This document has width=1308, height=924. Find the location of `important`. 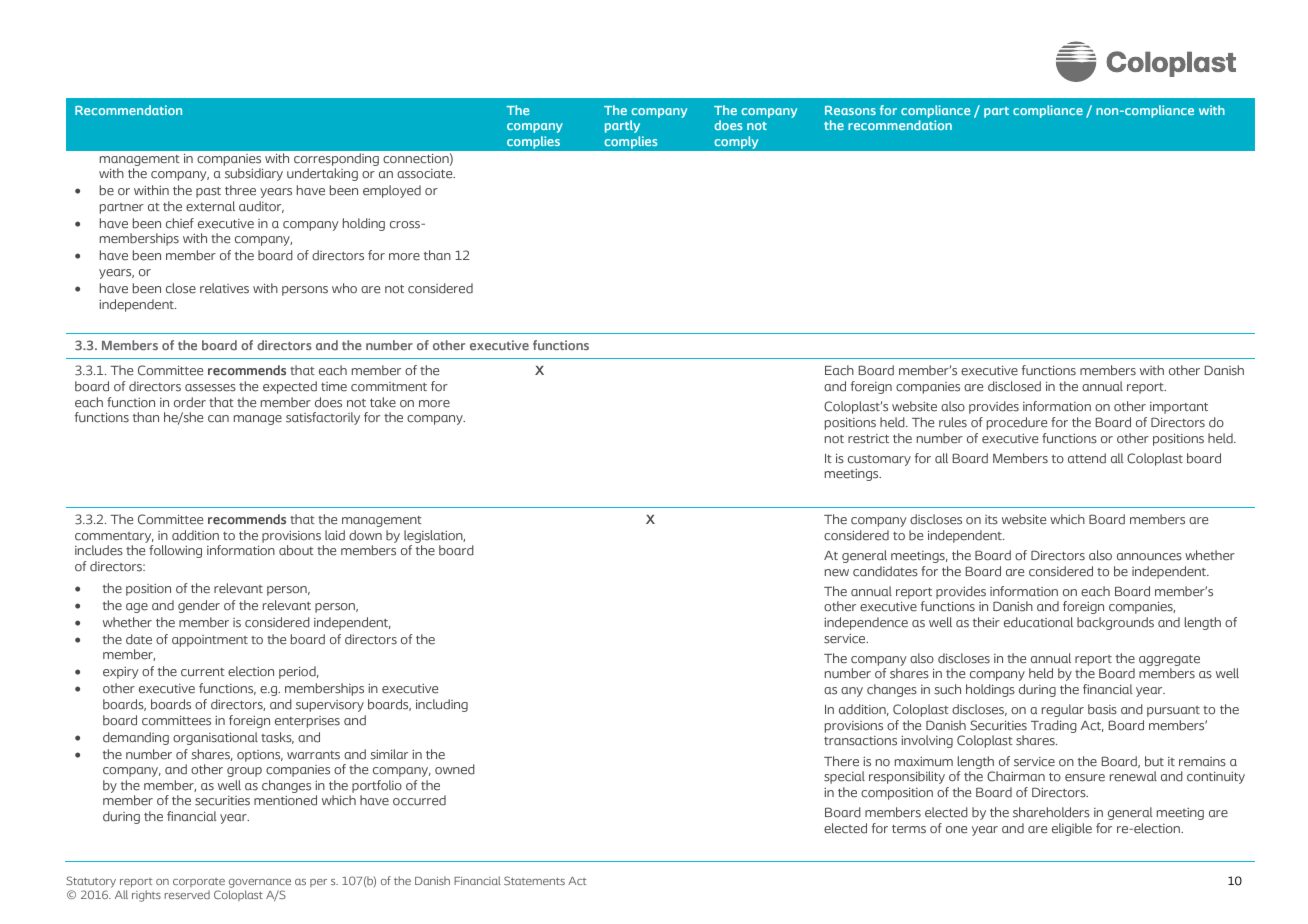

important is located at coordinates (1179, 408).
